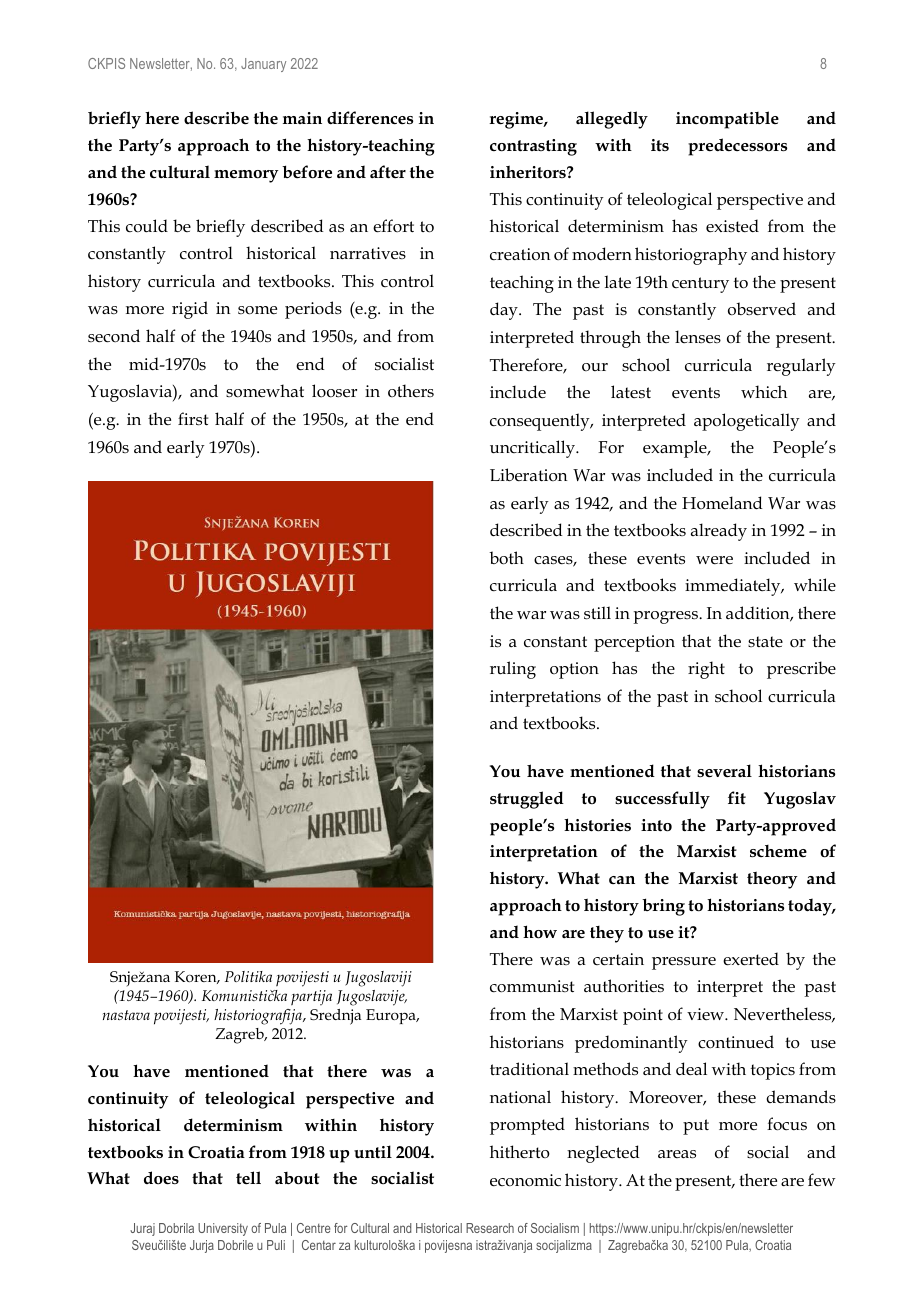  I want to click on first, so click(193, 419).
